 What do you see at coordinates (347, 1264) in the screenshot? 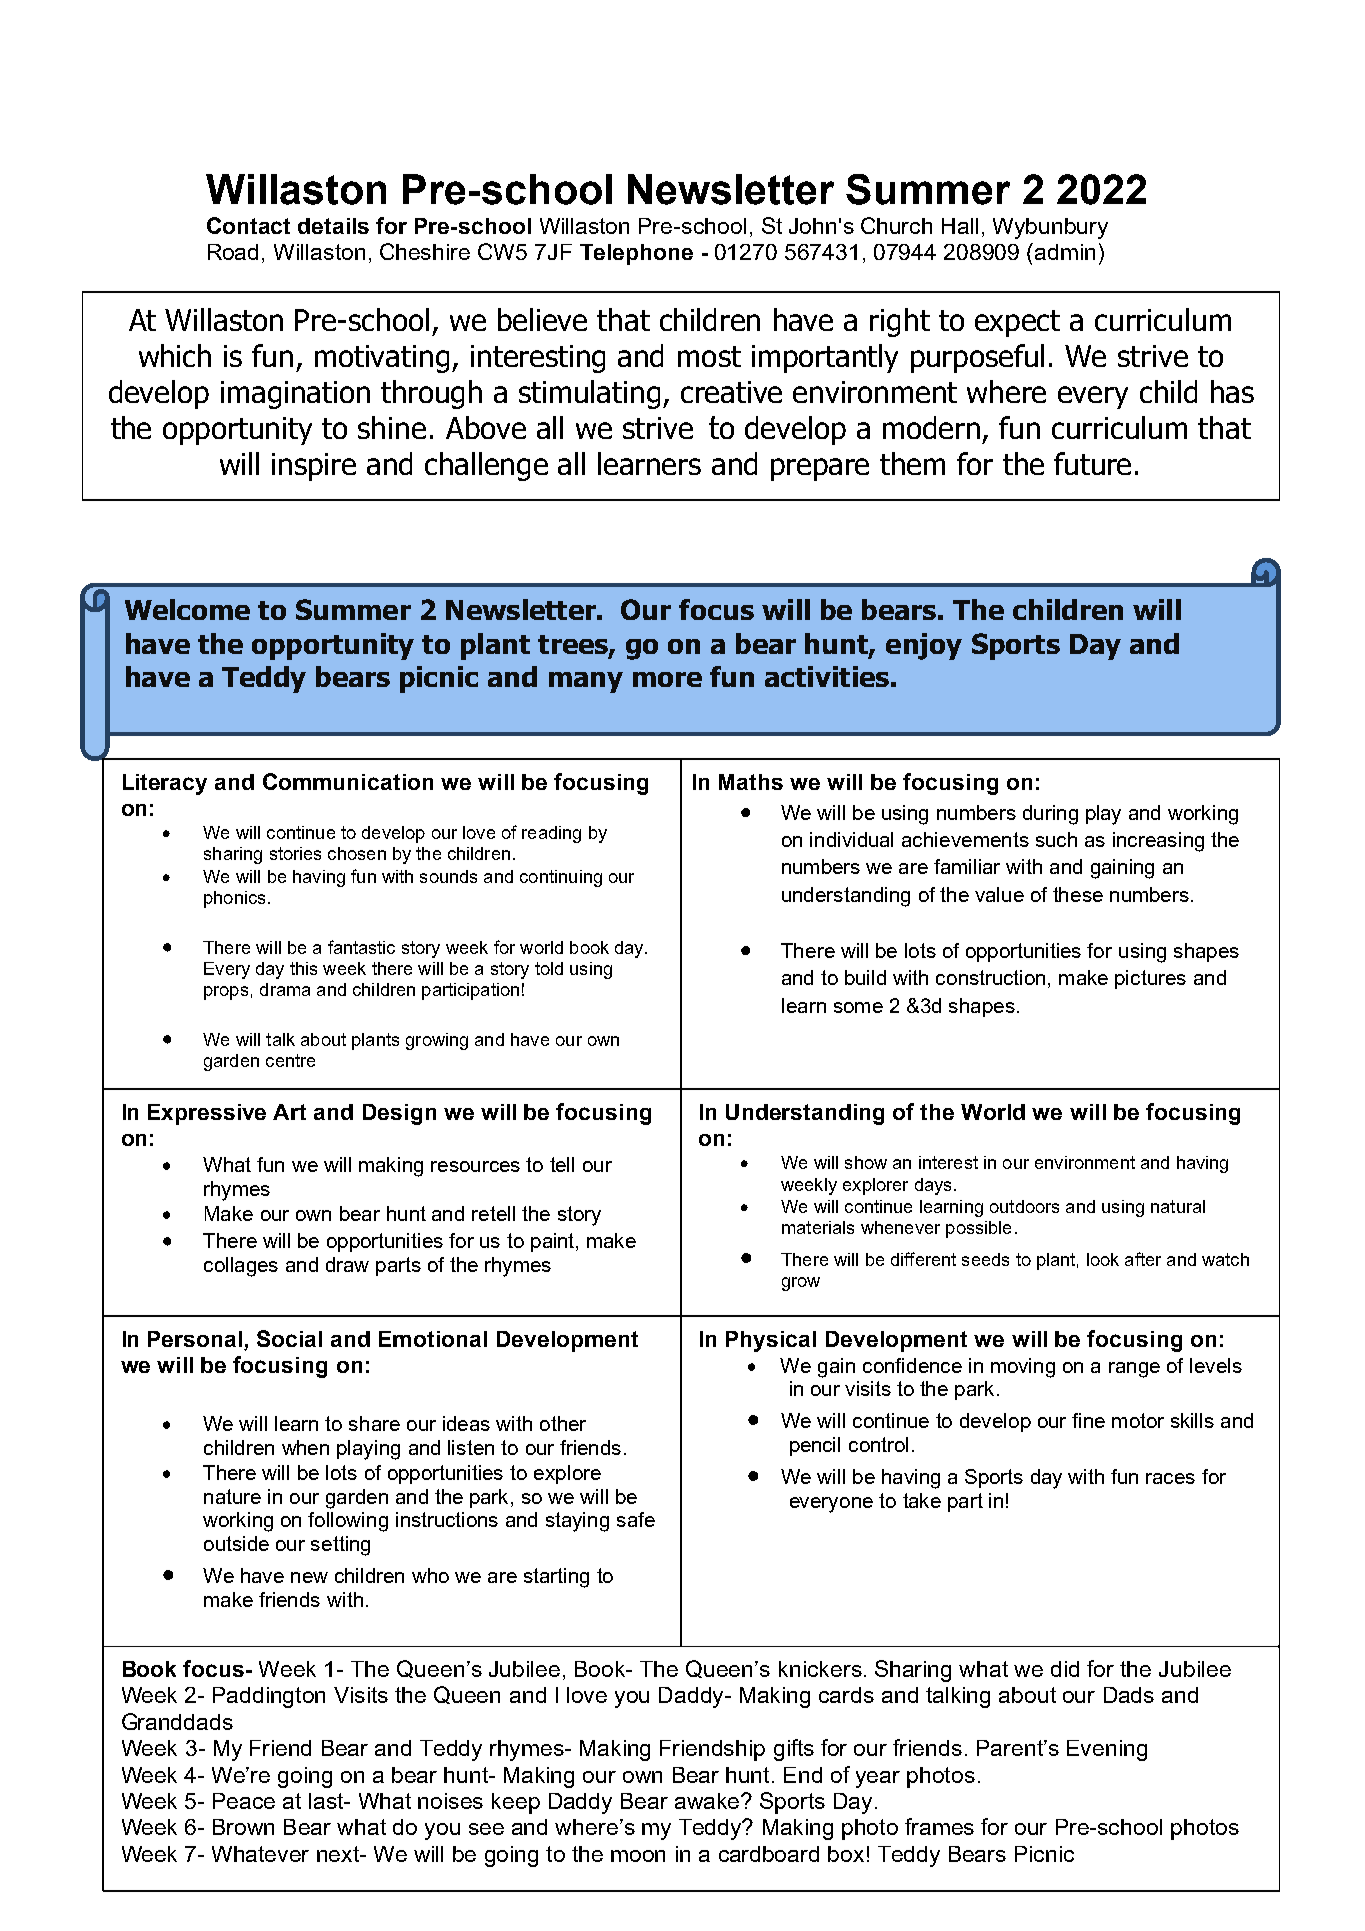
I see `draw` at bounding box center [347, 1264].
